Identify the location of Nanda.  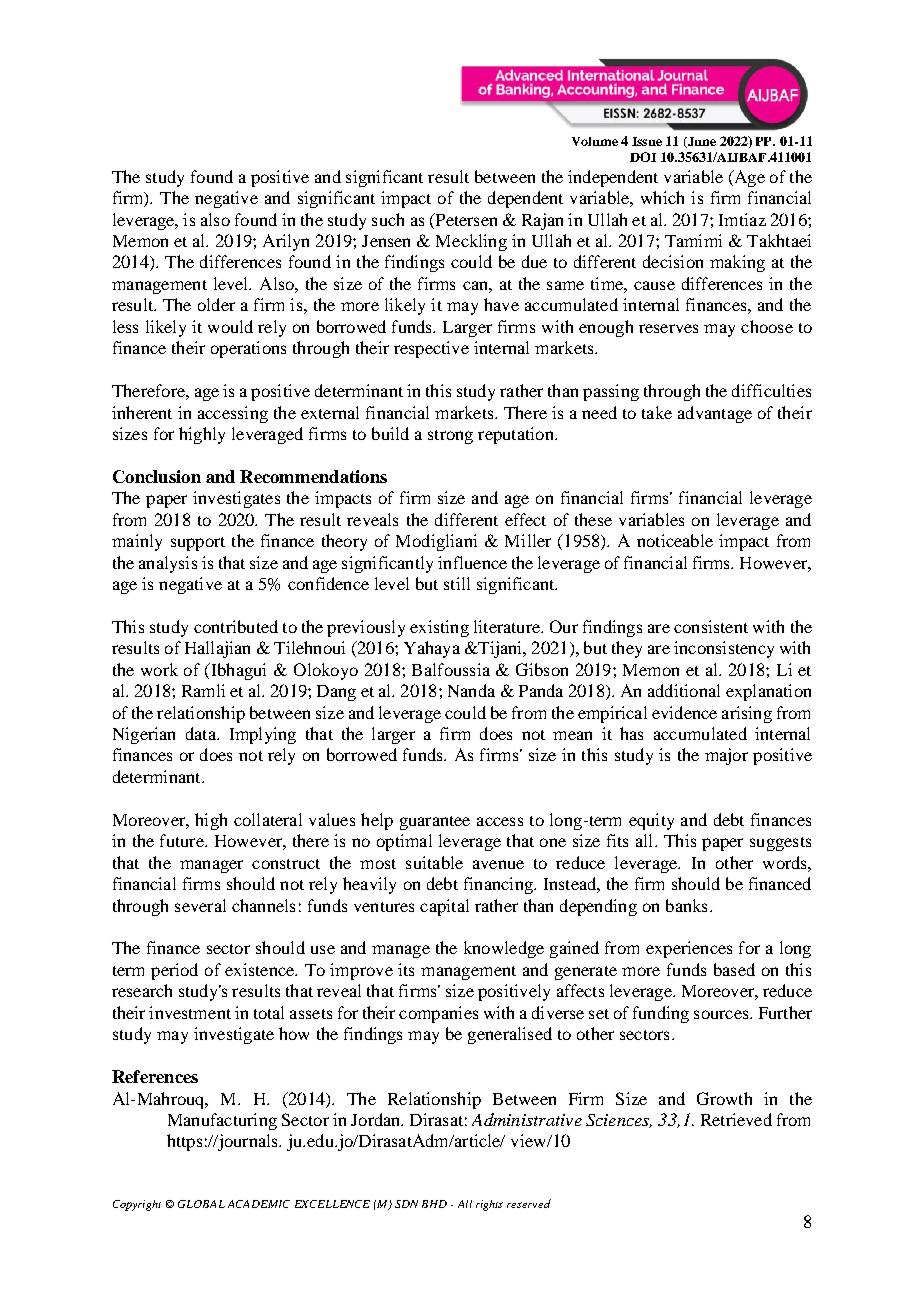
(471, 690).
